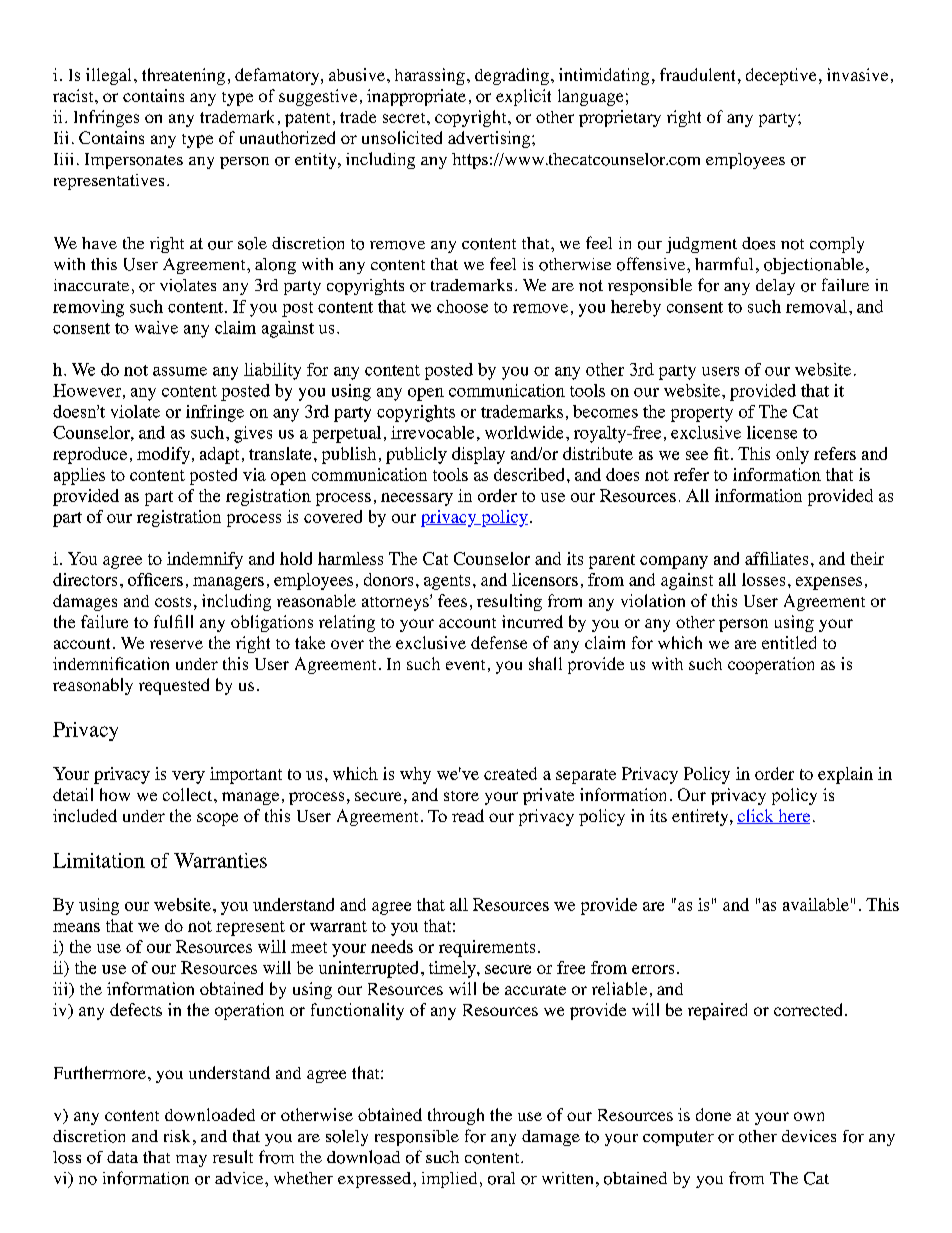 Image resolution: width=952 pixels, height=1233 pixels. What do you see at coordinates (789, 642) in the image?
I see `entitled` at bounding box center [789, 642].
